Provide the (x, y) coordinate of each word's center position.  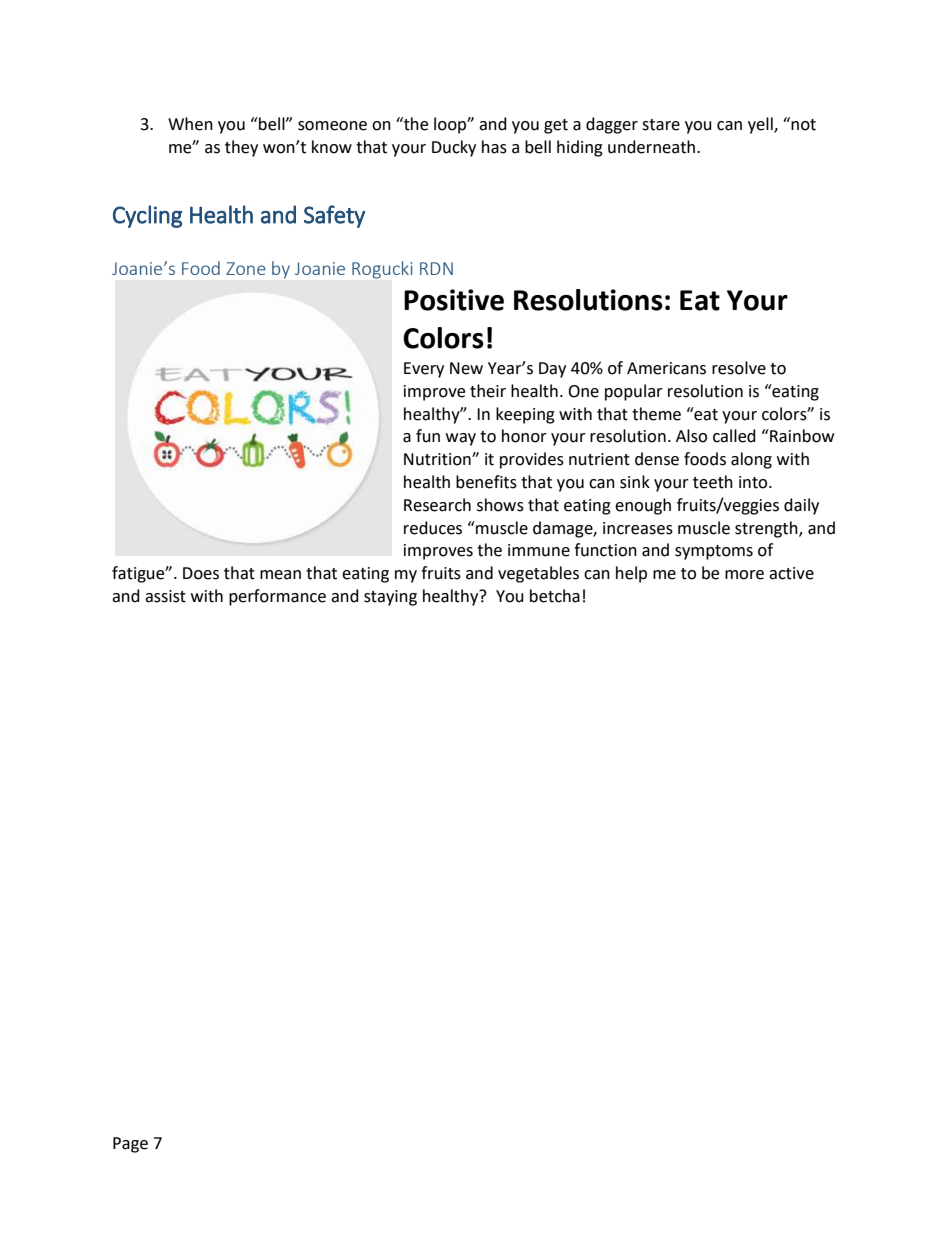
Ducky (454, 148)
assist (165, 596)
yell (761, 125)
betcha (555, 596)
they (241, 148)
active (791, 573)
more (744, 575)
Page (130, 1145)
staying (390, 598)
